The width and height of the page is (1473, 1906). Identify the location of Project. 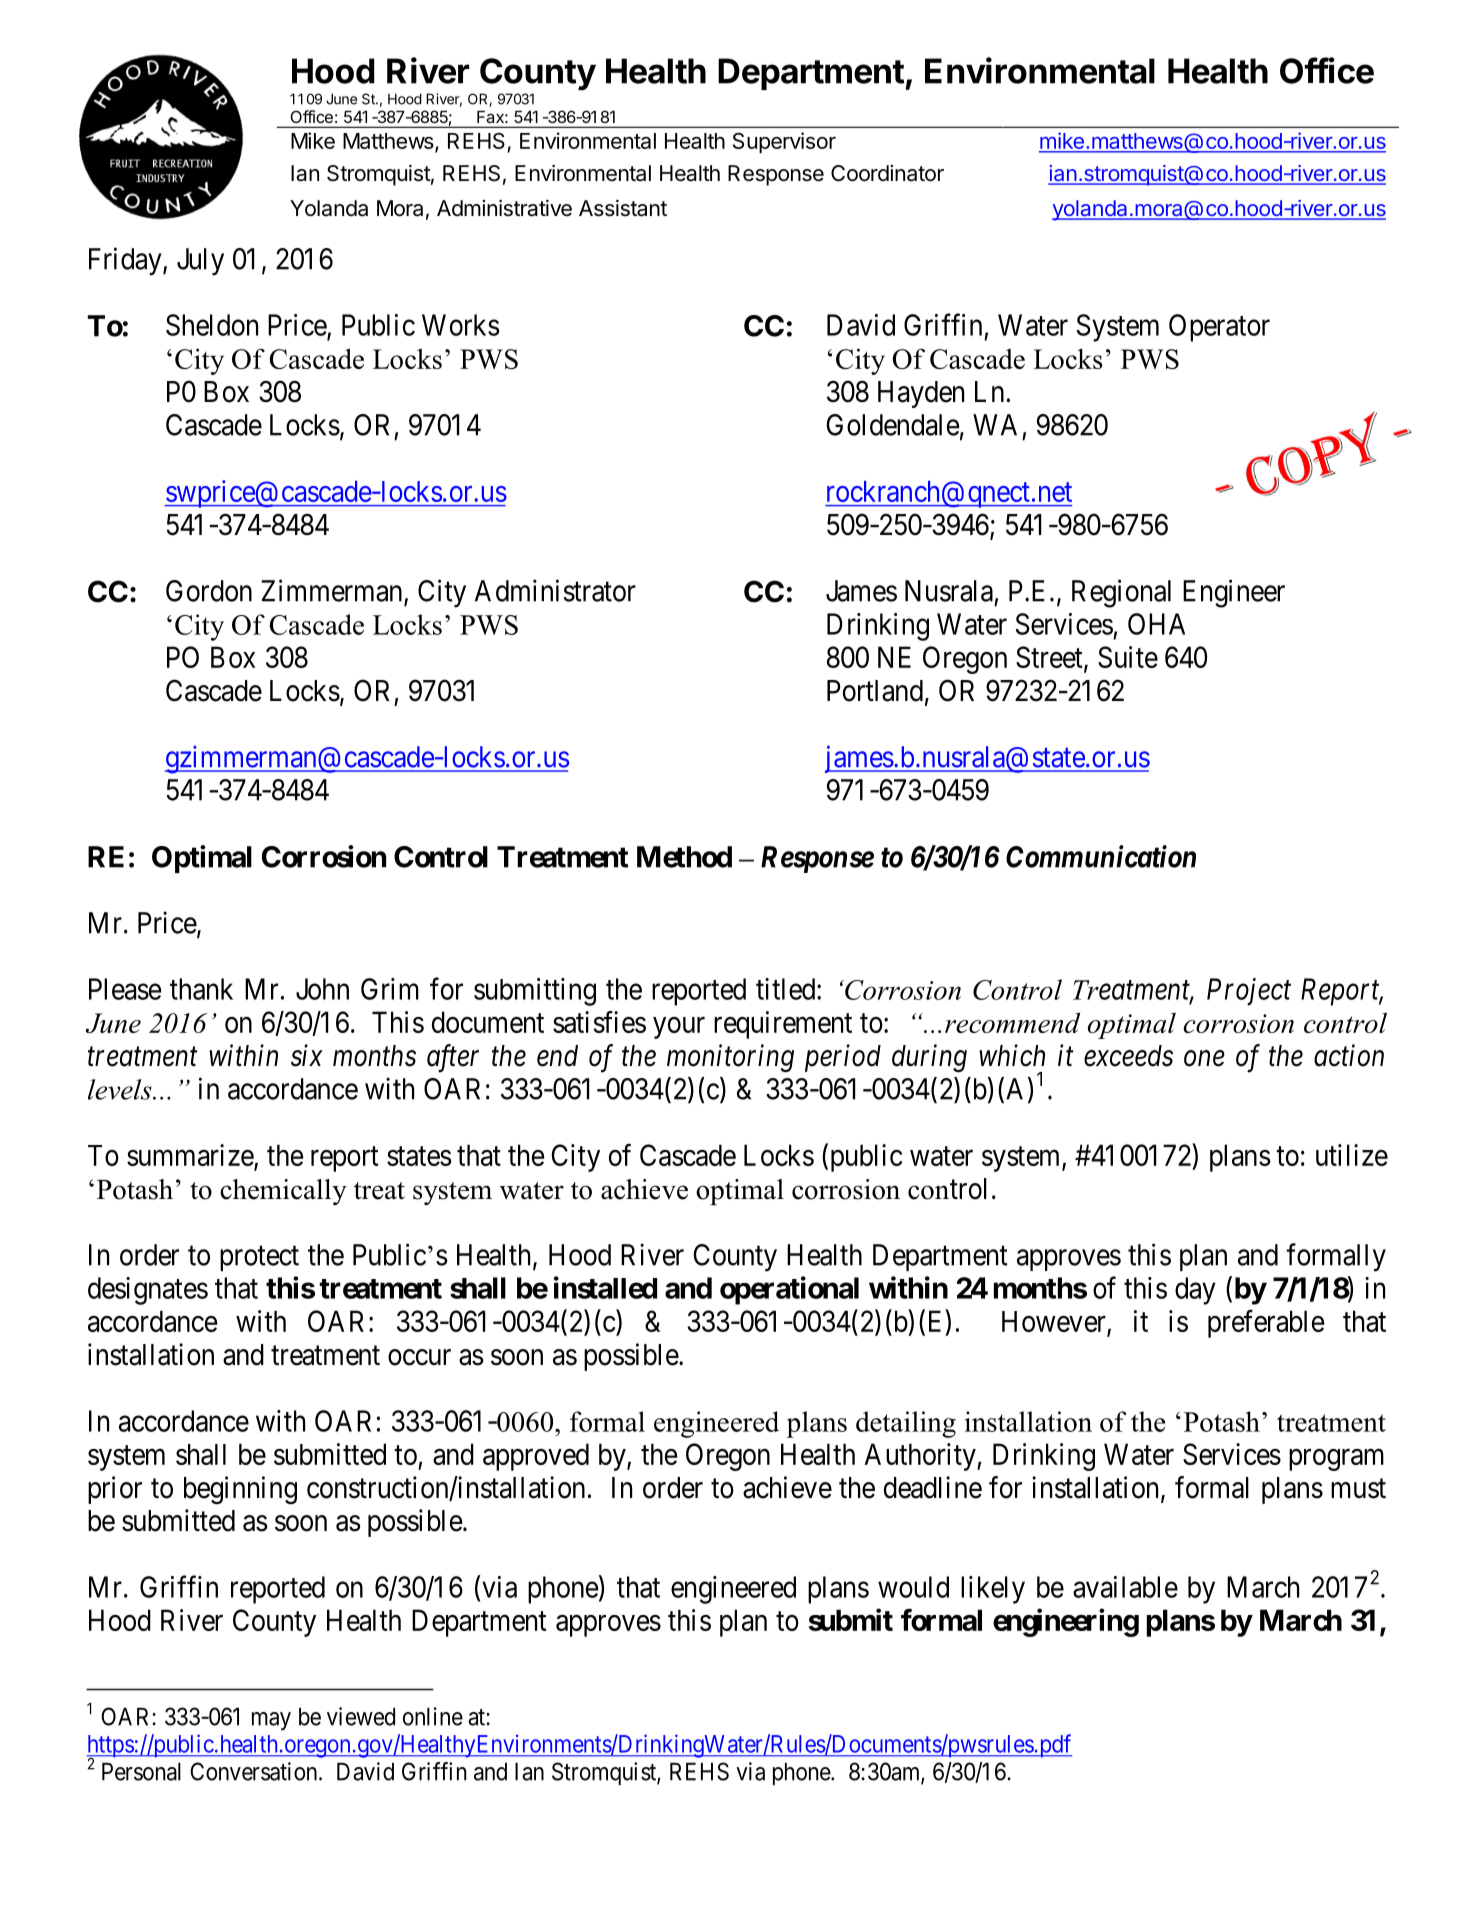
(1249, 992).
